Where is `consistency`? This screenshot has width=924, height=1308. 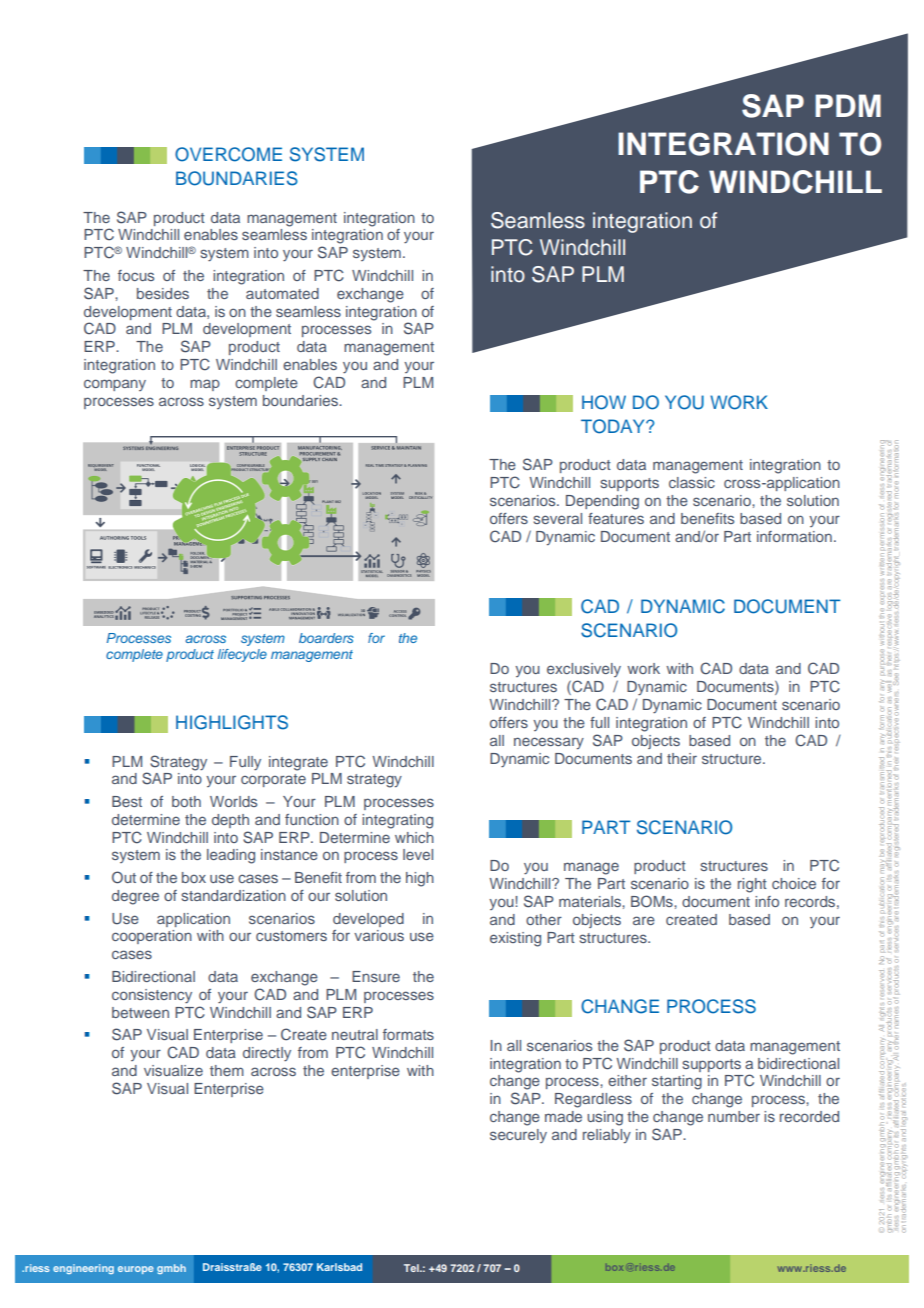 consistency is located at coordinates (152, 996).
